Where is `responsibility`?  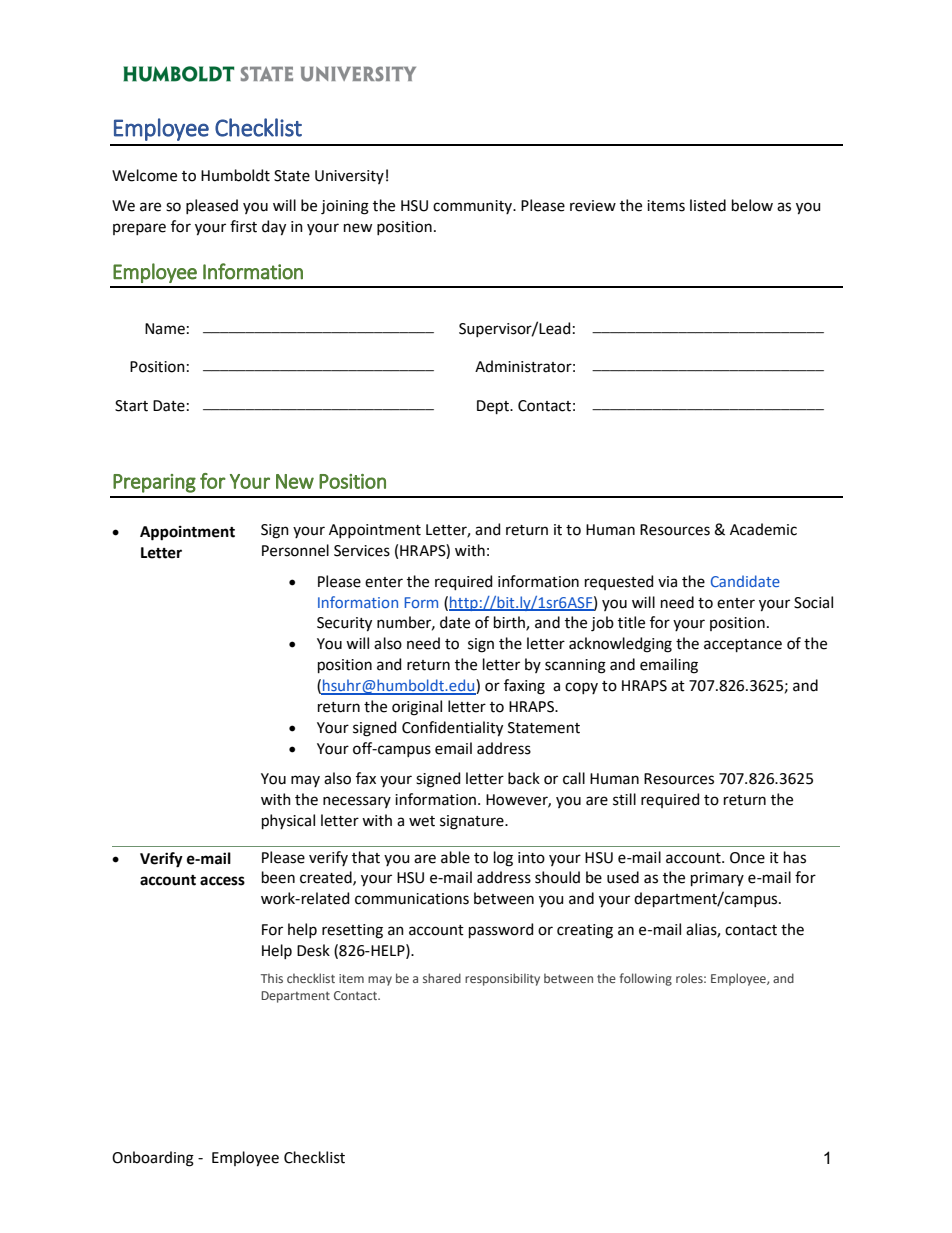 responsibility is located at coordinates (502, 979).
